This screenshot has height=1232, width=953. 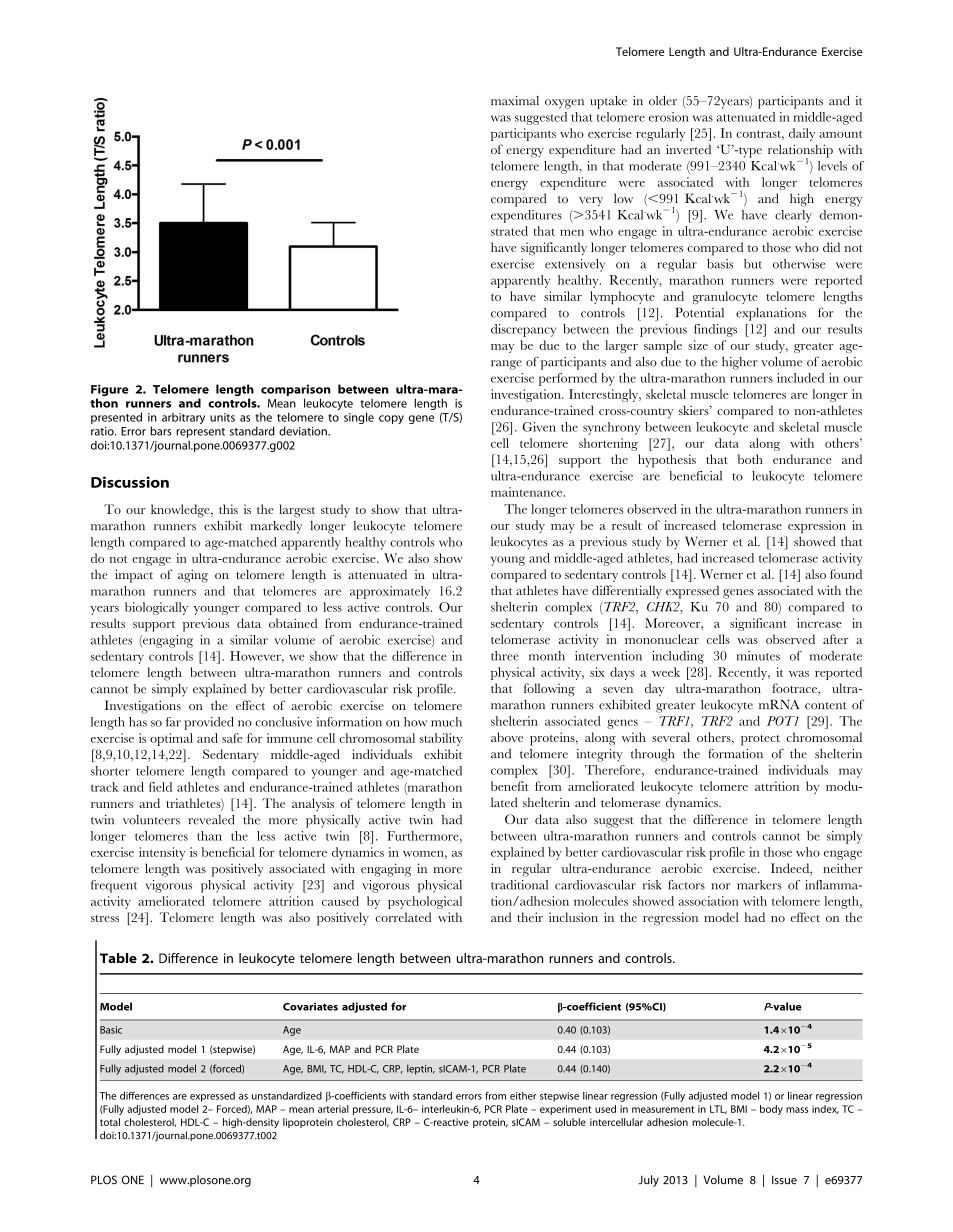 What do you see at coordinates (569, 1122) in the screenshot?
I see `soluble` at bounding box center [569, 1122].
